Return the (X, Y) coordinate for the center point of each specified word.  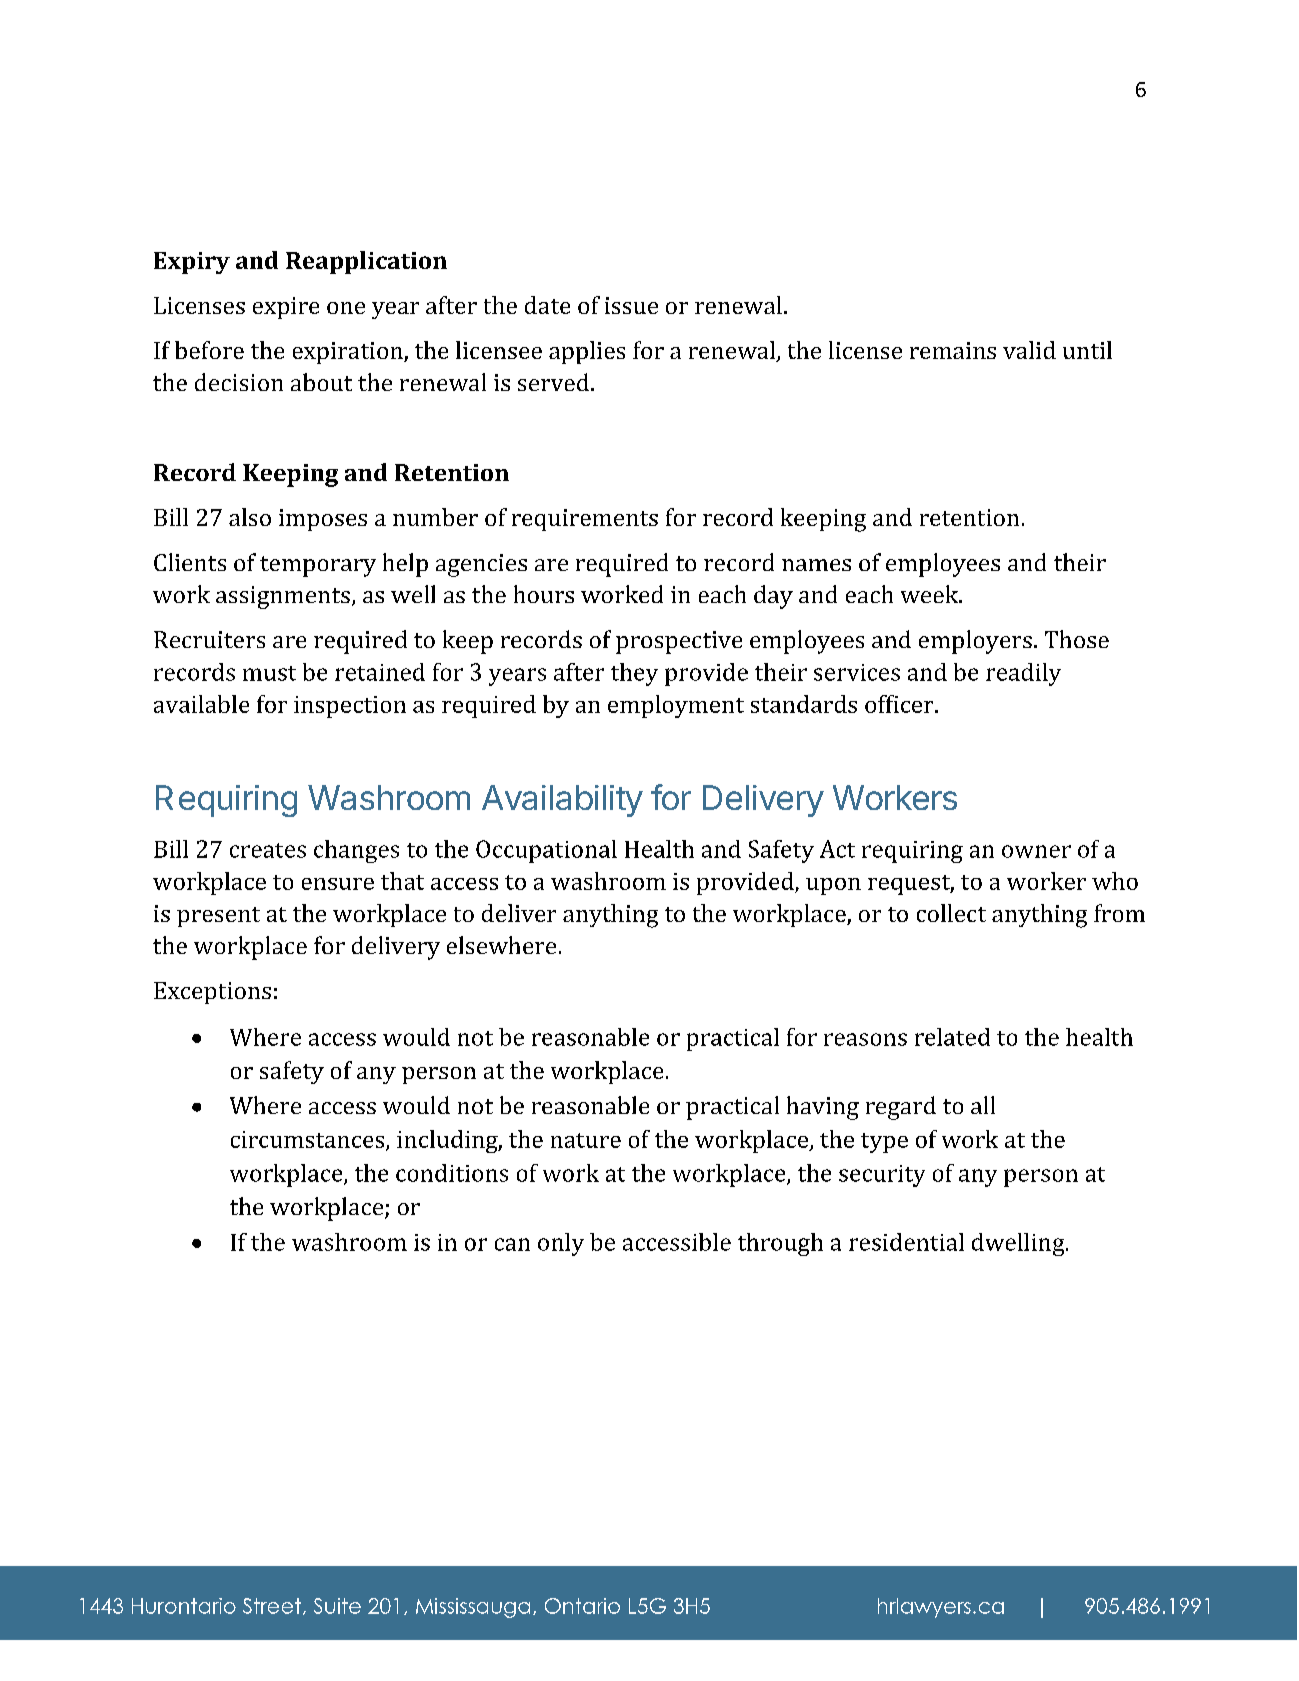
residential (906, 1242)
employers (975, 642)
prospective (679, 642)
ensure (338, 884)
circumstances (309, 1140)
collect (951, 913)
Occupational (546, 851)
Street (272, 1606)
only (561, 1244)
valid (1029, 350)
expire (286, 308)
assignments (283, 597)
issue (631, 305)
